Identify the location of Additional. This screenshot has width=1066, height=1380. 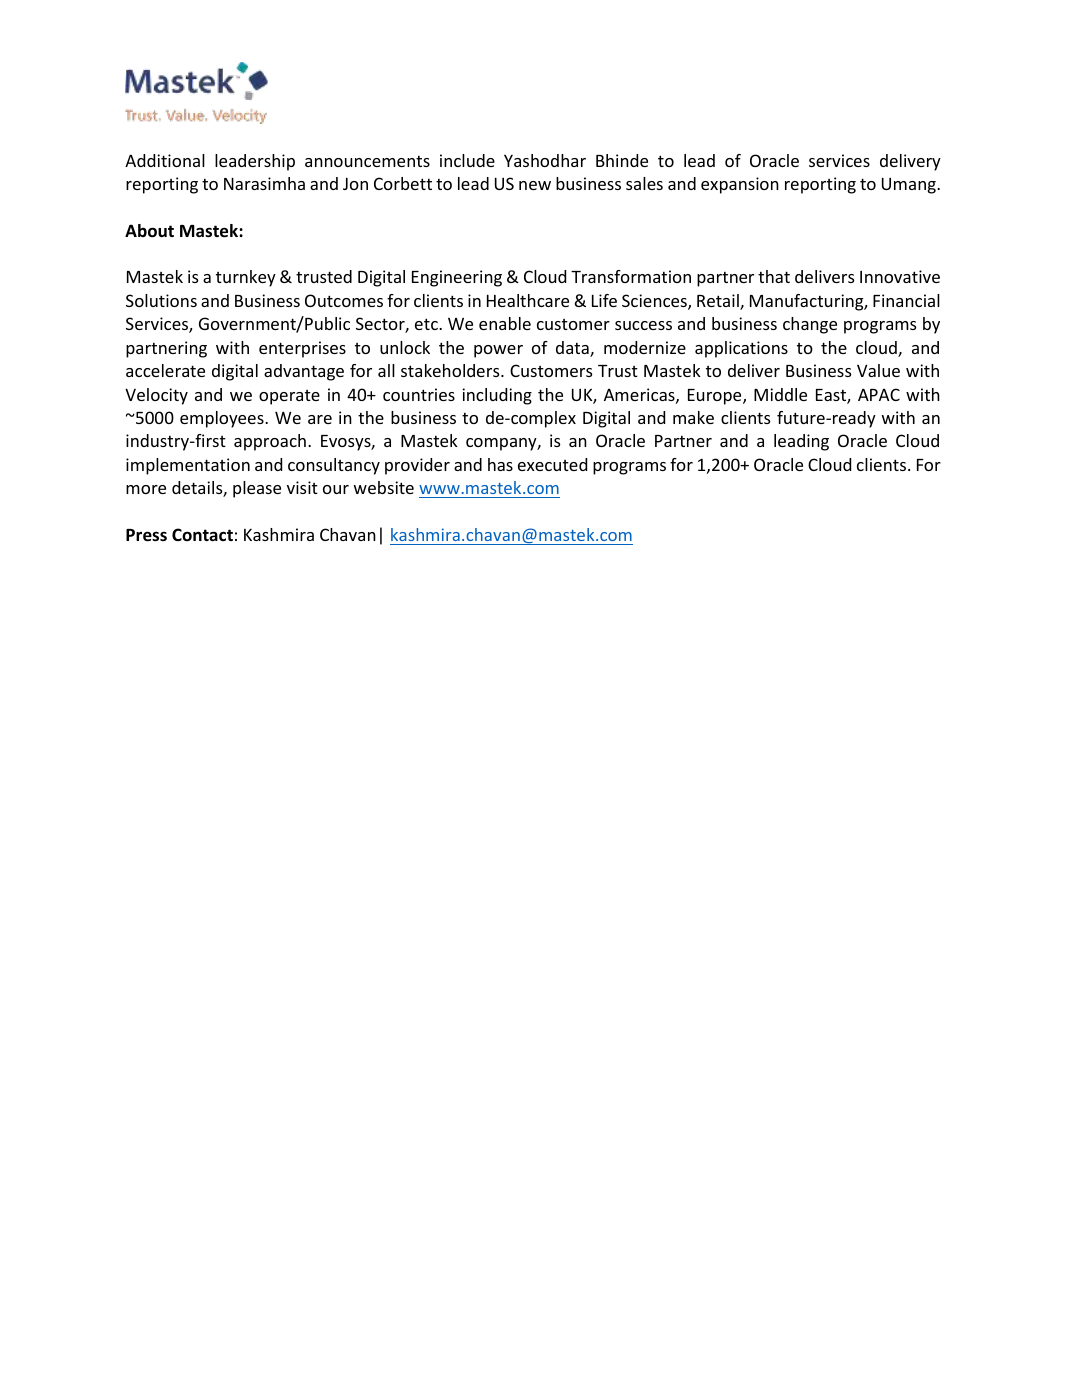
(165, 160).
